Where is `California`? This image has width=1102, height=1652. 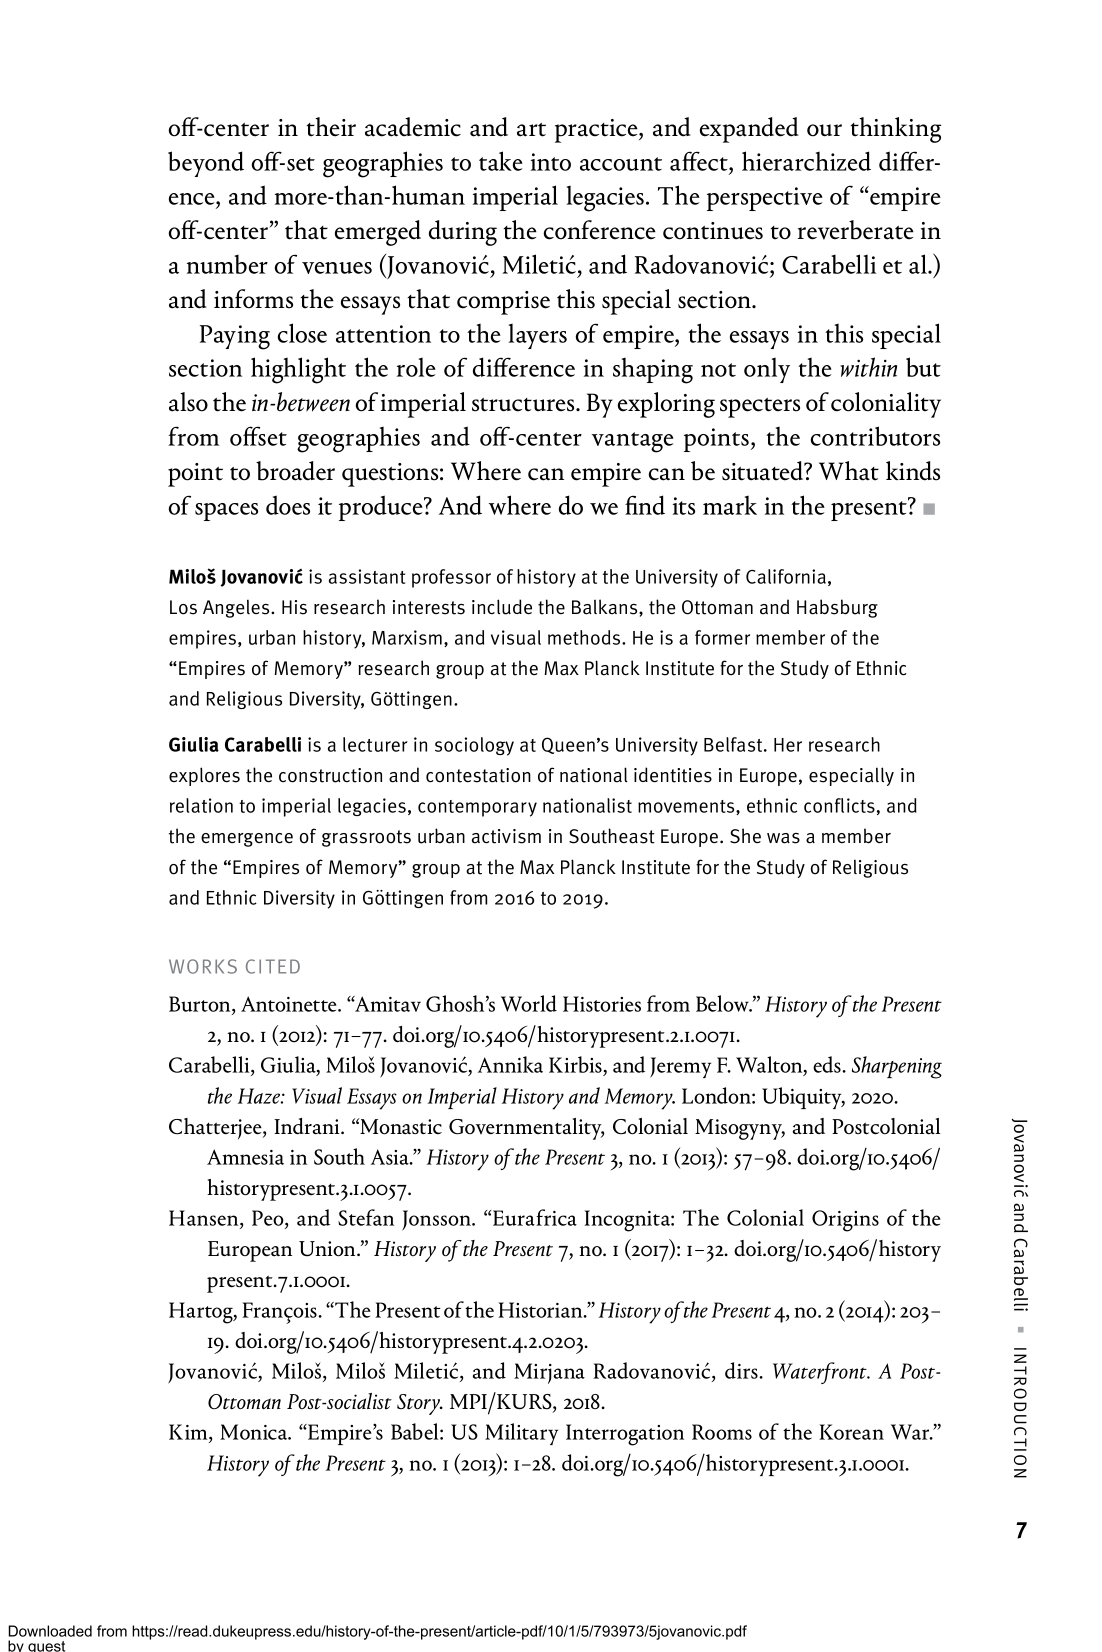
California is located at coordinates (786, 576).
